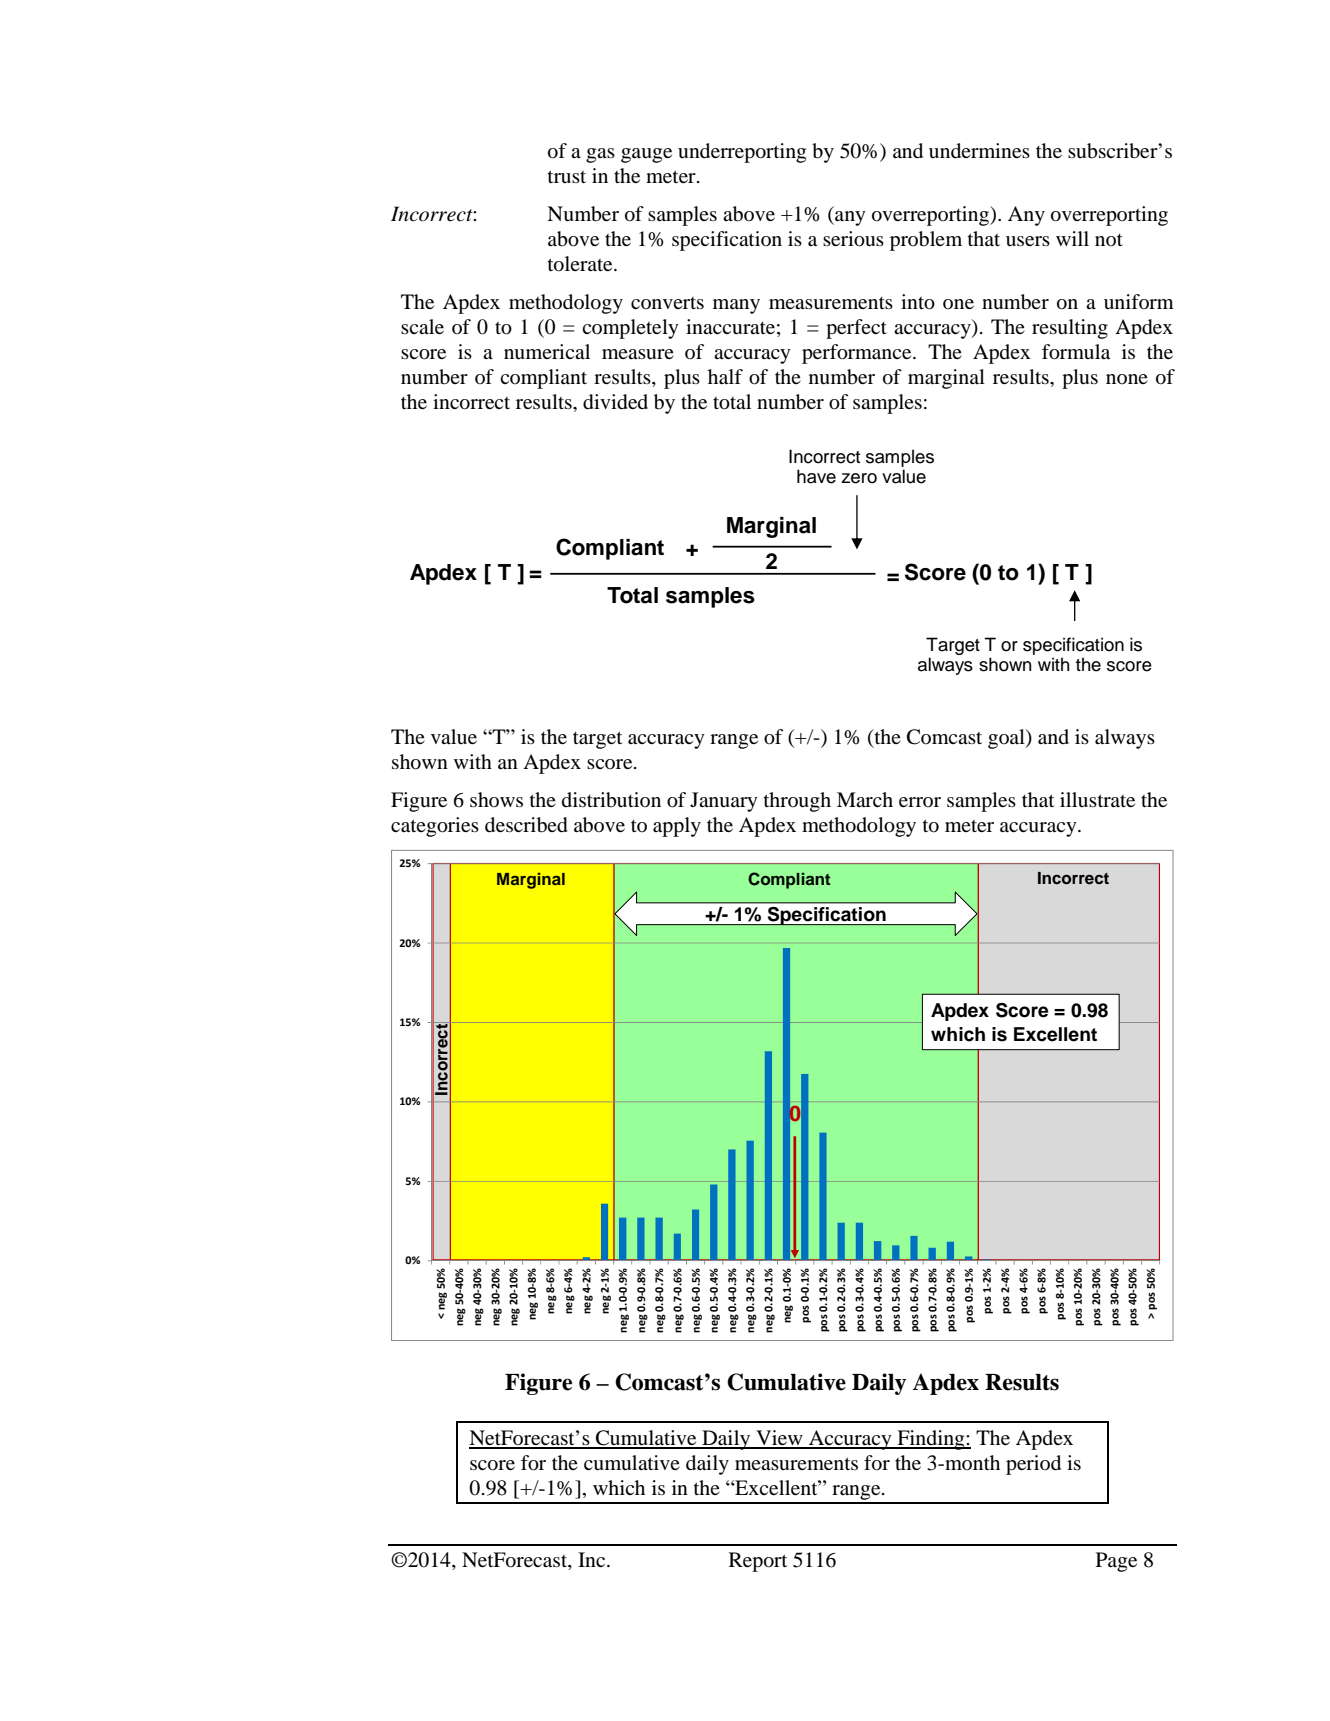 The width and height of the image is (1330, 1721). Describe the element at coordinates (496, 799) in the image. I see `shows` at that location.
